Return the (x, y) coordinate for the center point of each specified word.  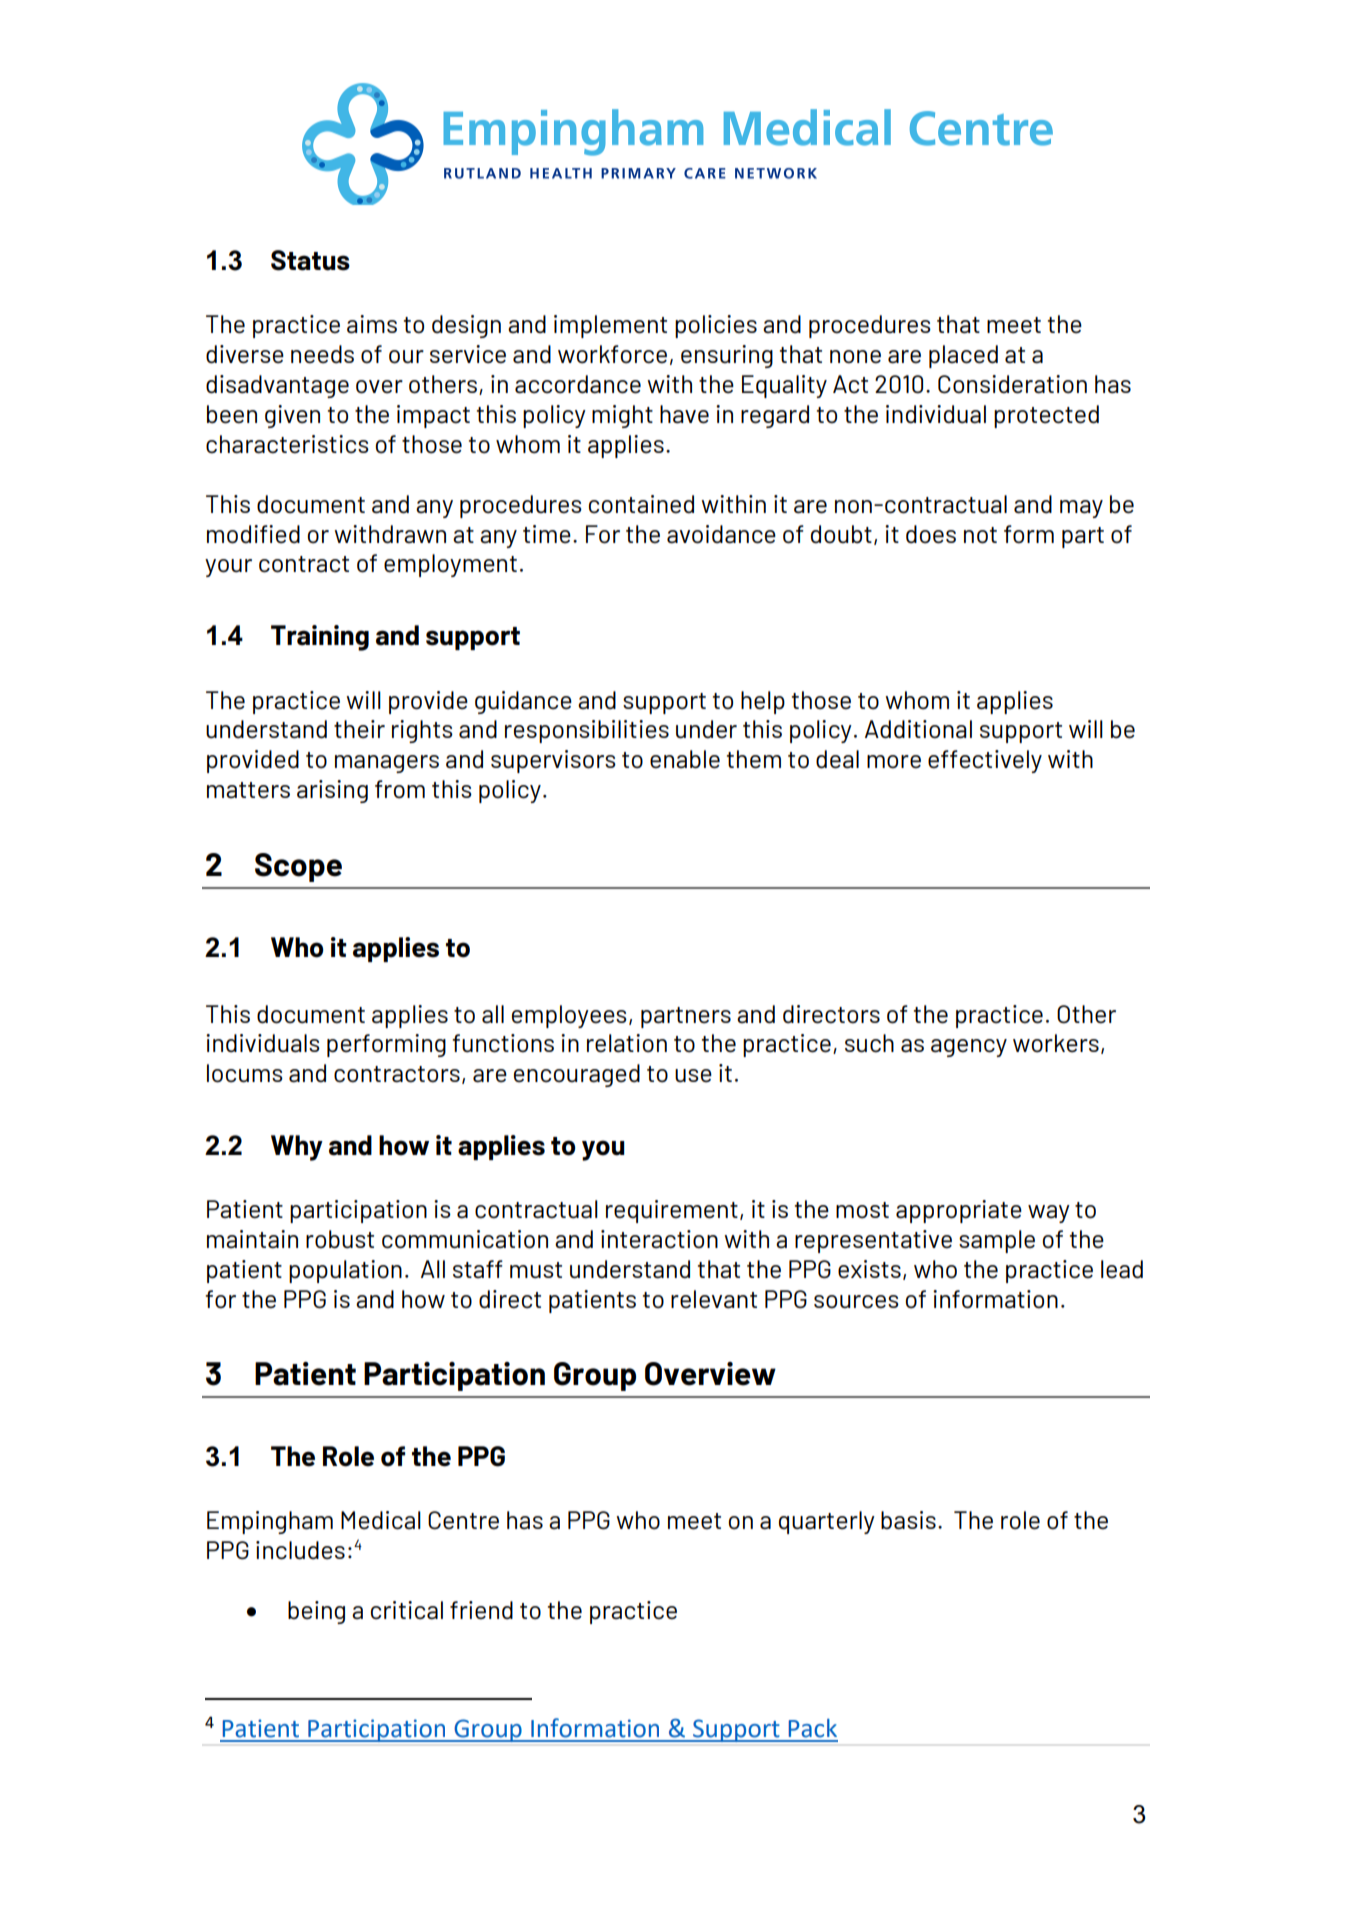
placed (963, 356)
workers (1056, 1043)
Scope (298, 867)
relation (627, 1043)
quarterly (827, 1522)
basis (908, 1520)
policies (716, 326)
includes (300, 1550)
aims (372, 324)
